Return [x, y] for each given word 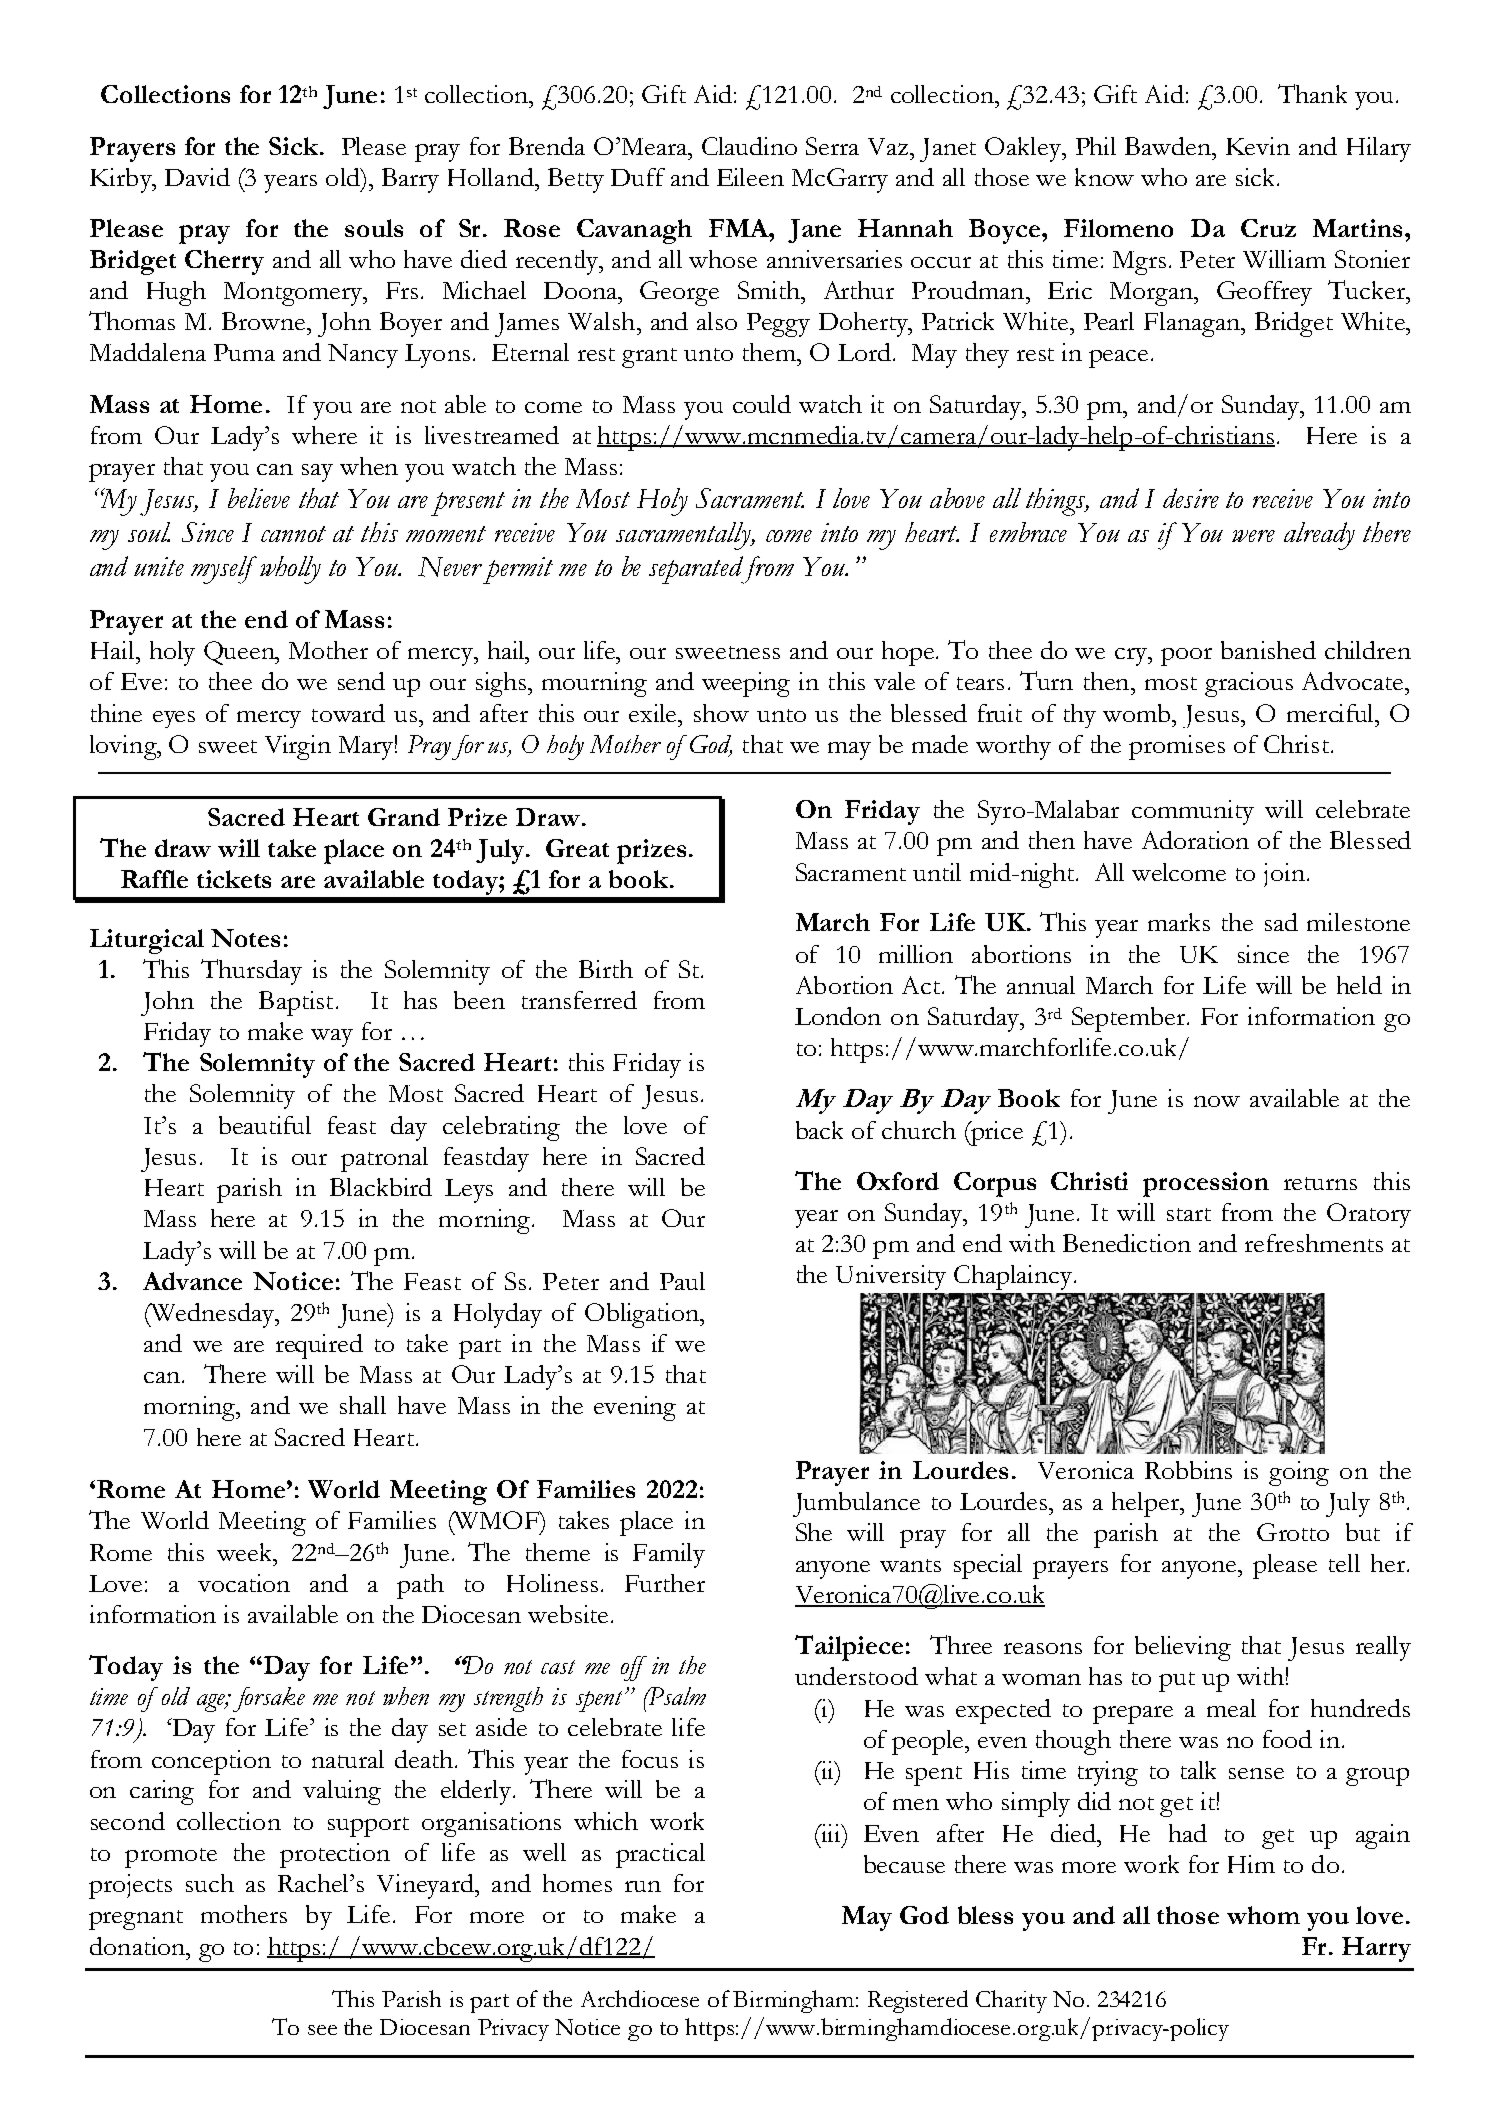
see [322, 2030]
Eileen [750, 177]
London [838, 1016]
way [332, 1038]
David [197, 177]
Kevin [1258, 146]
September [1130, 1019]
